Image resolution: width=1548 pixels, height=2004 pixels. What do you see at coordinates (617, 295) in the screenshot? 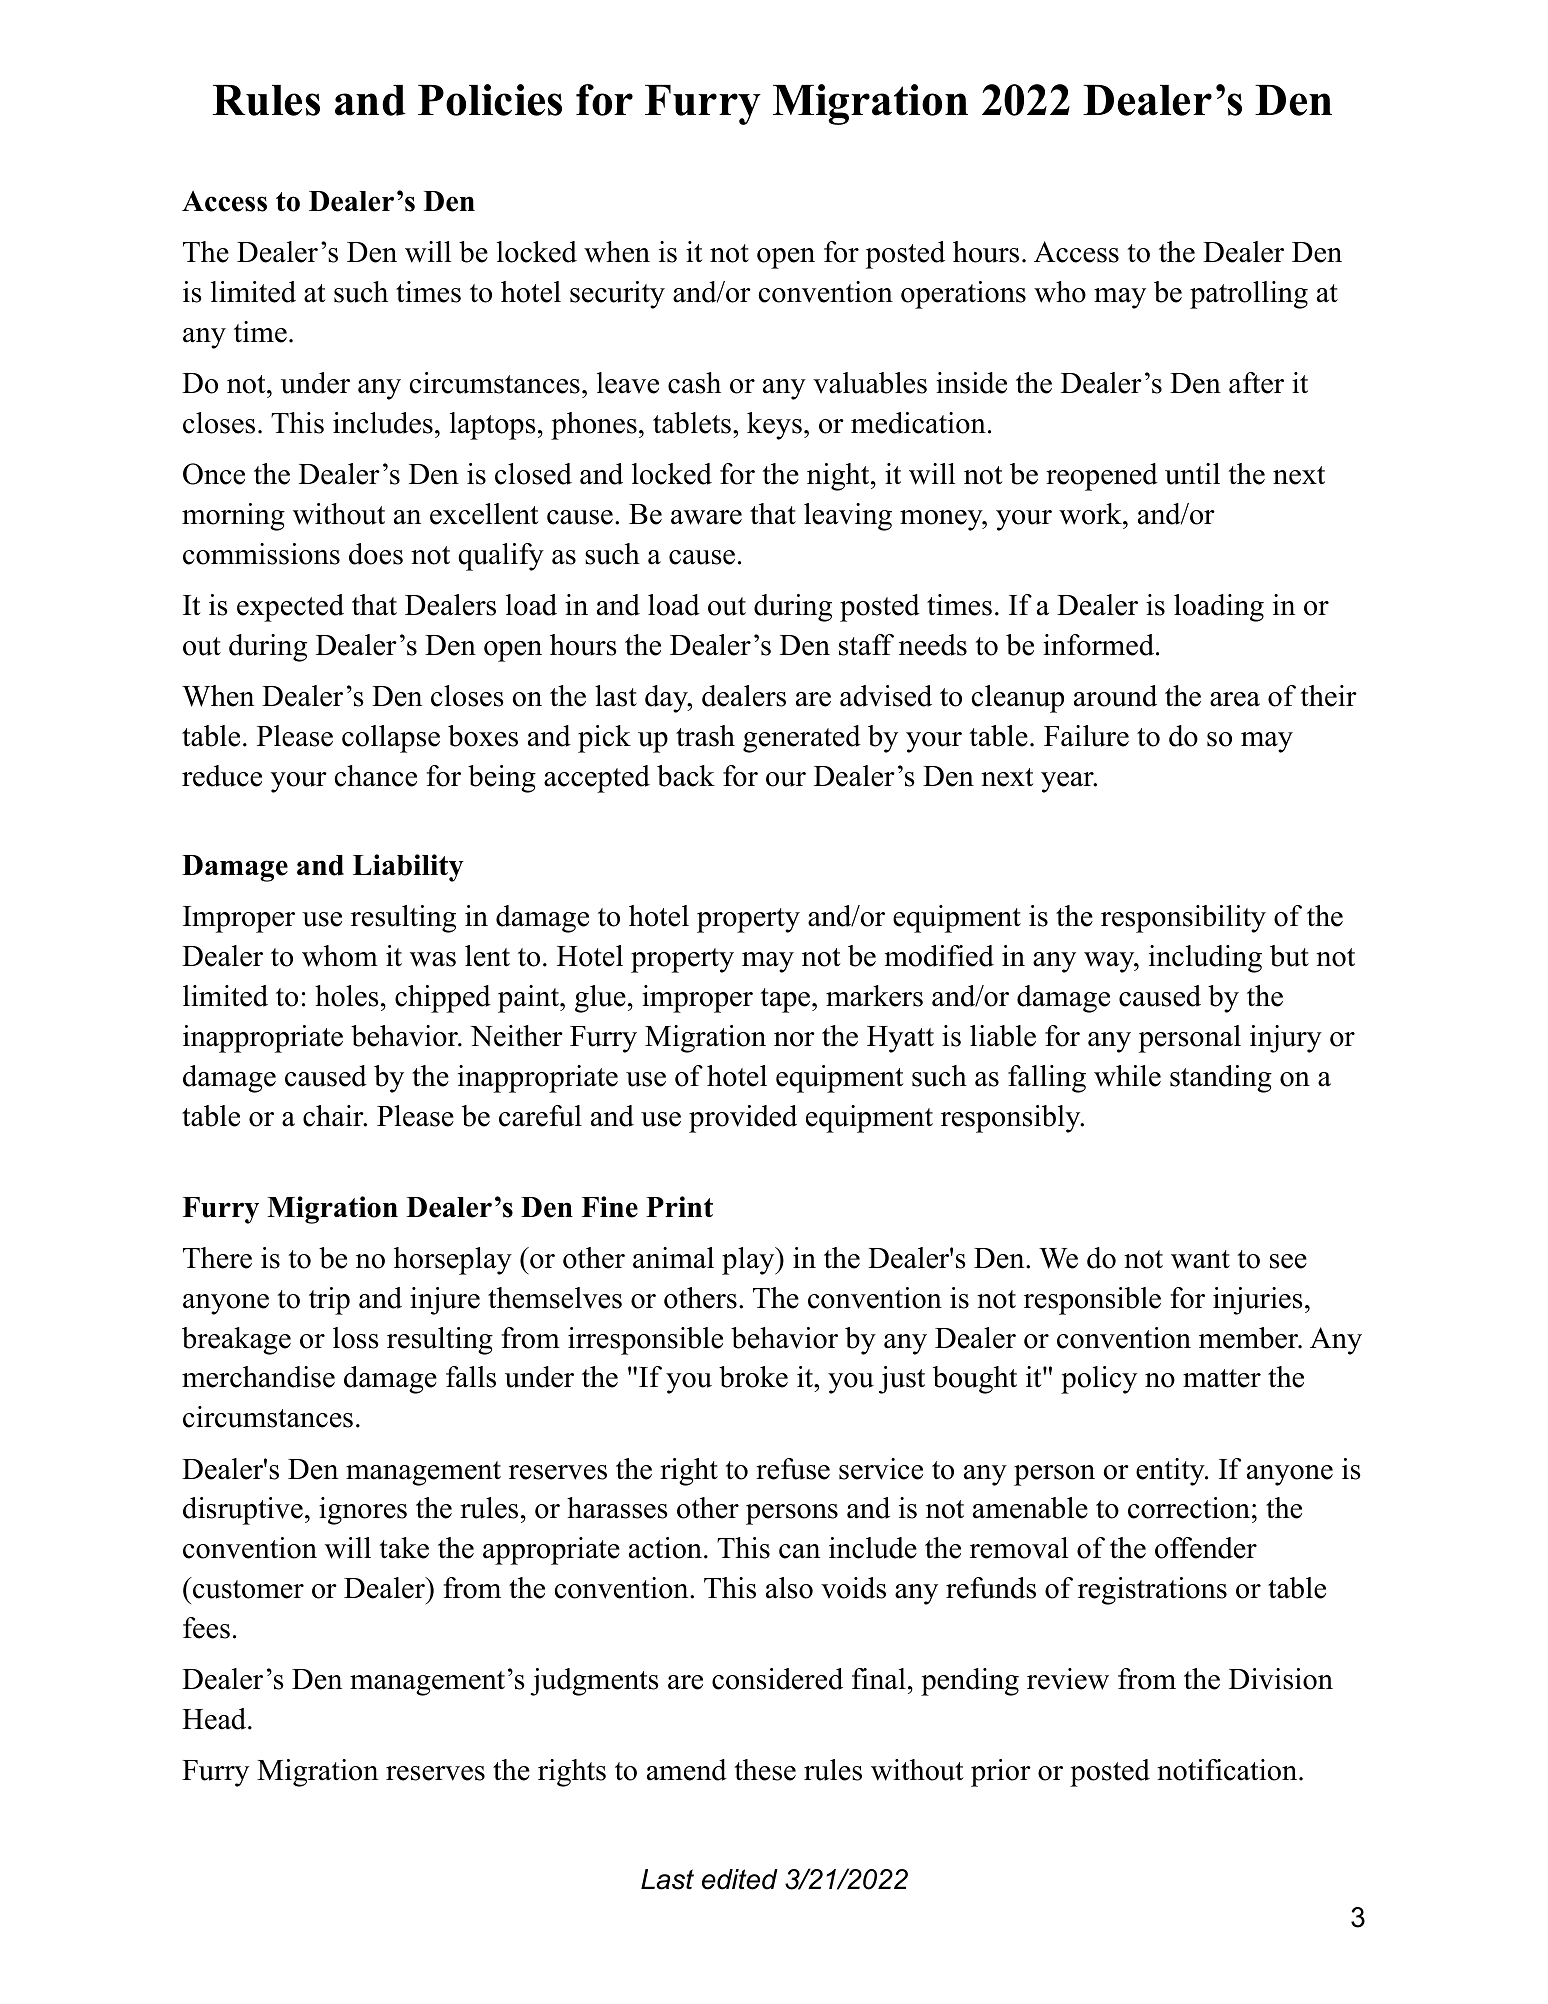
I see `security` at bounding box center [617, 295].
